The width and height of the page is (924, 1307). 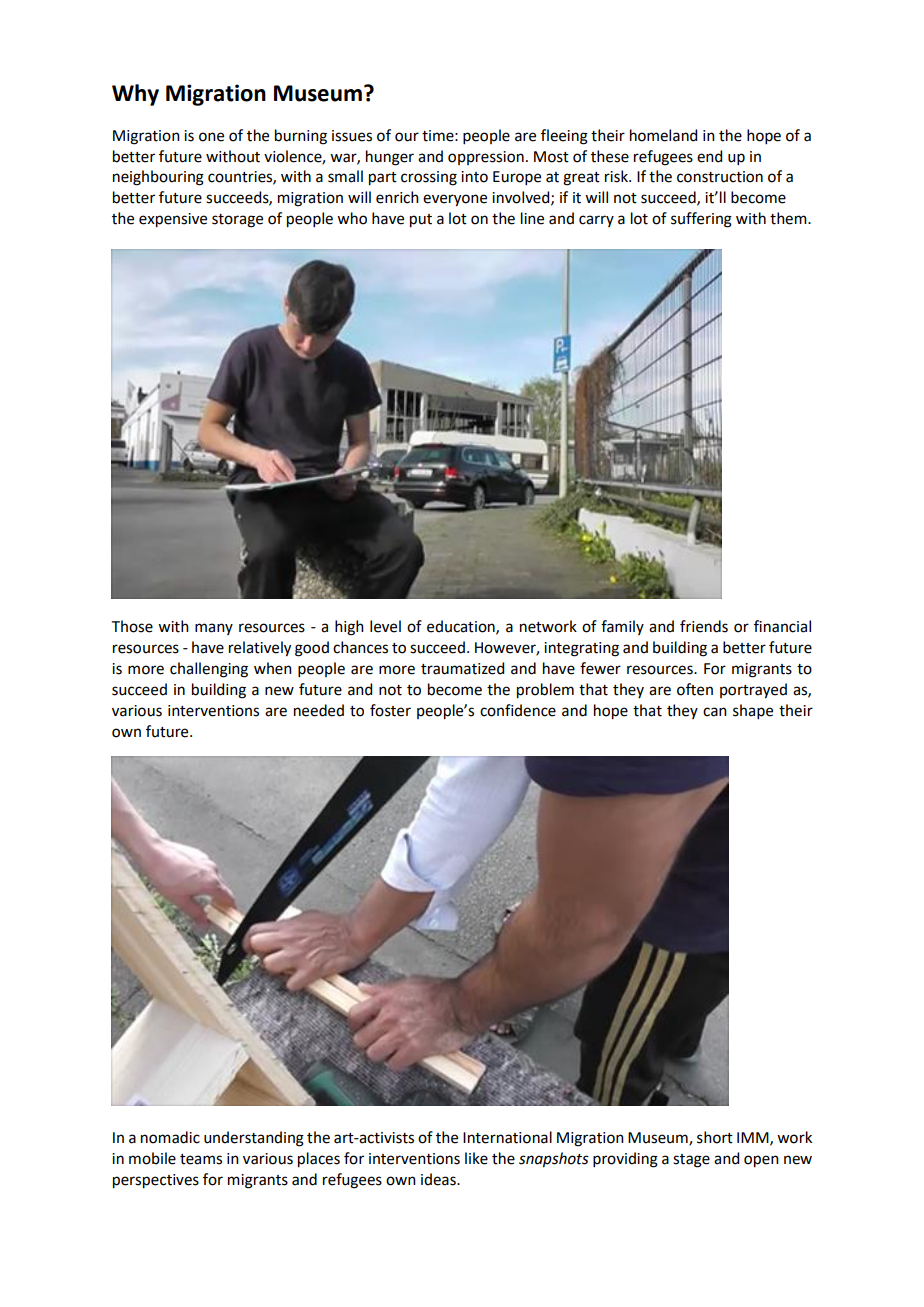 What do you see at coordinates (201, 1159) in the page?
I see `teams` at bounding box center [201, 1159].
